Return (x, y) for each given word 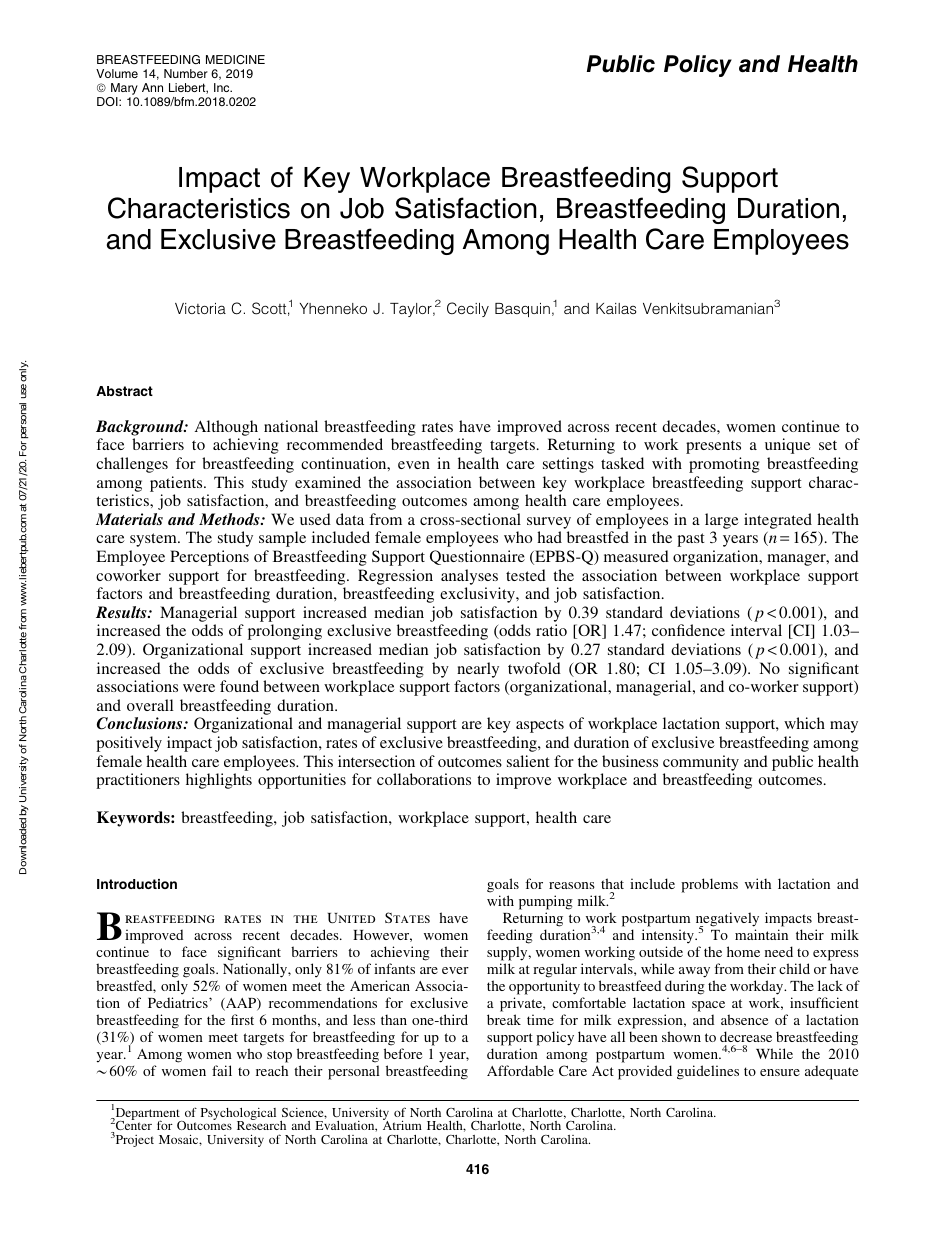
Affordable (520, 1070)
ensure (780, 1072)
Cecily (468, 309)
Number (186, 73)
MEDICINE (235, 59)
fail (222, 1070)
